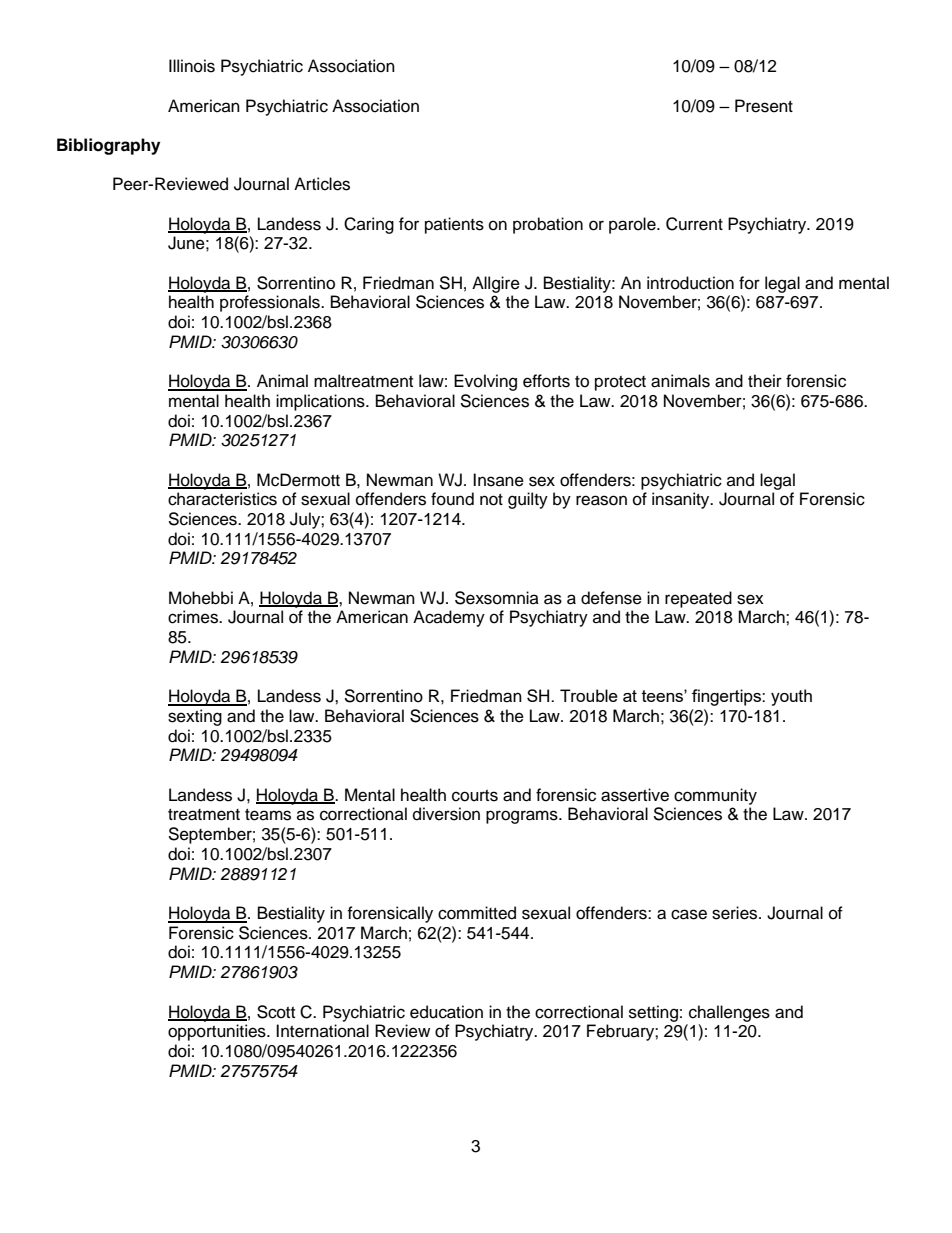  Describe the element at coordinates (452, 499) in the document. I see `found` at that location.
